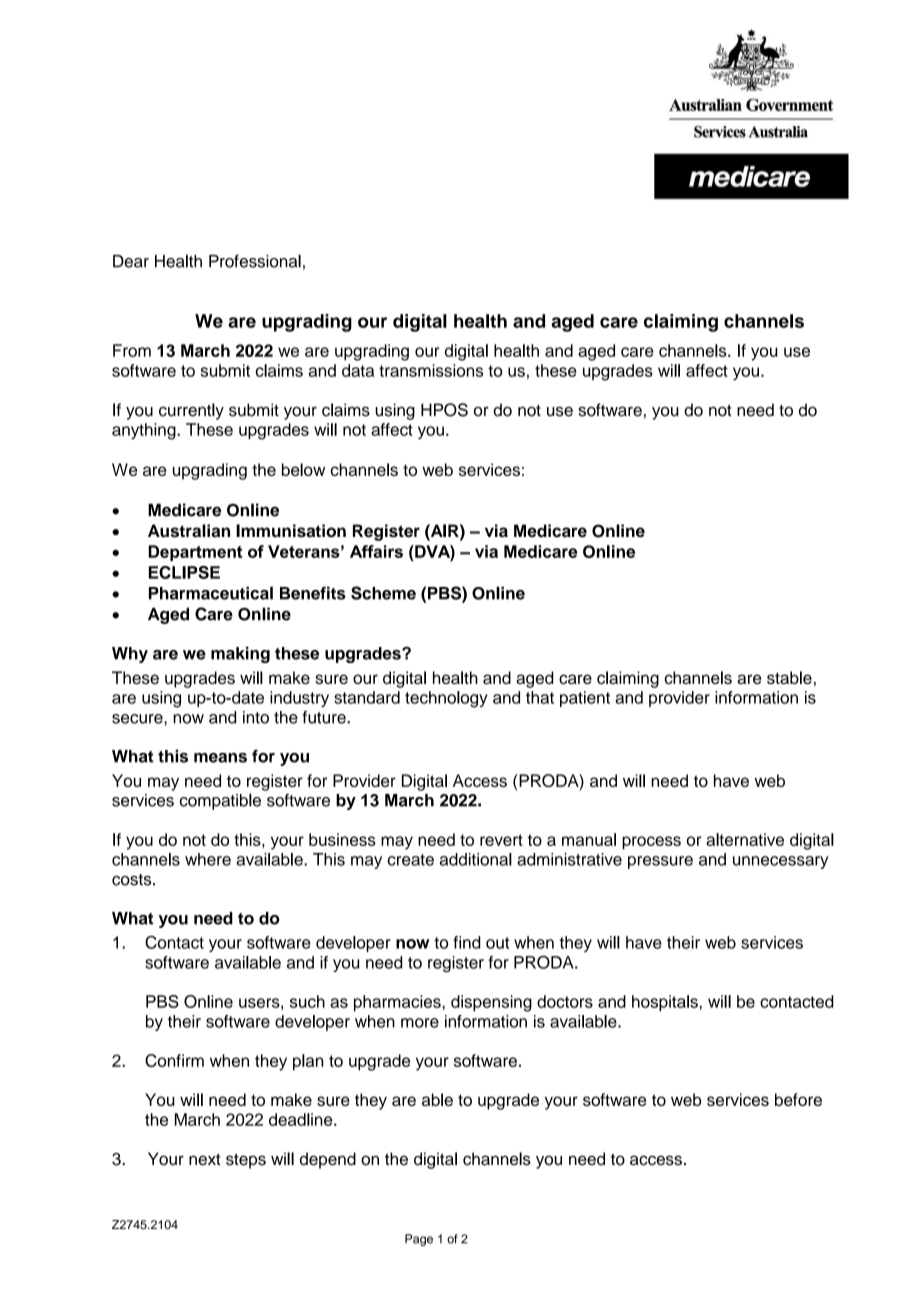 Image resolution: width=924 pixels, height=1308 pixels. I want to click on Page, so click(419, 1240).
